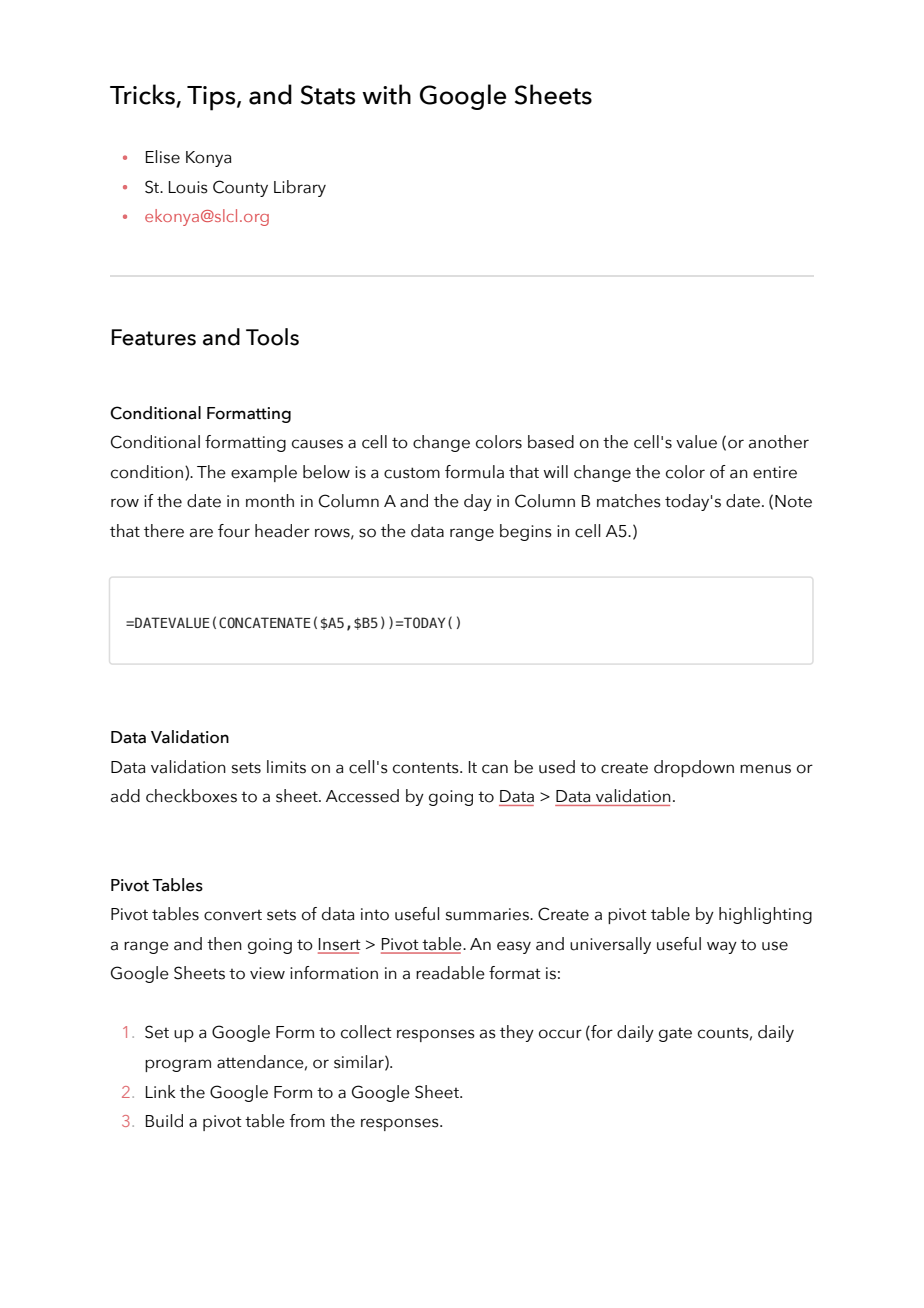  What do you see at coordinates (201, 533) in the screenshot?
I see `are` at bounding box center [201, 533].
